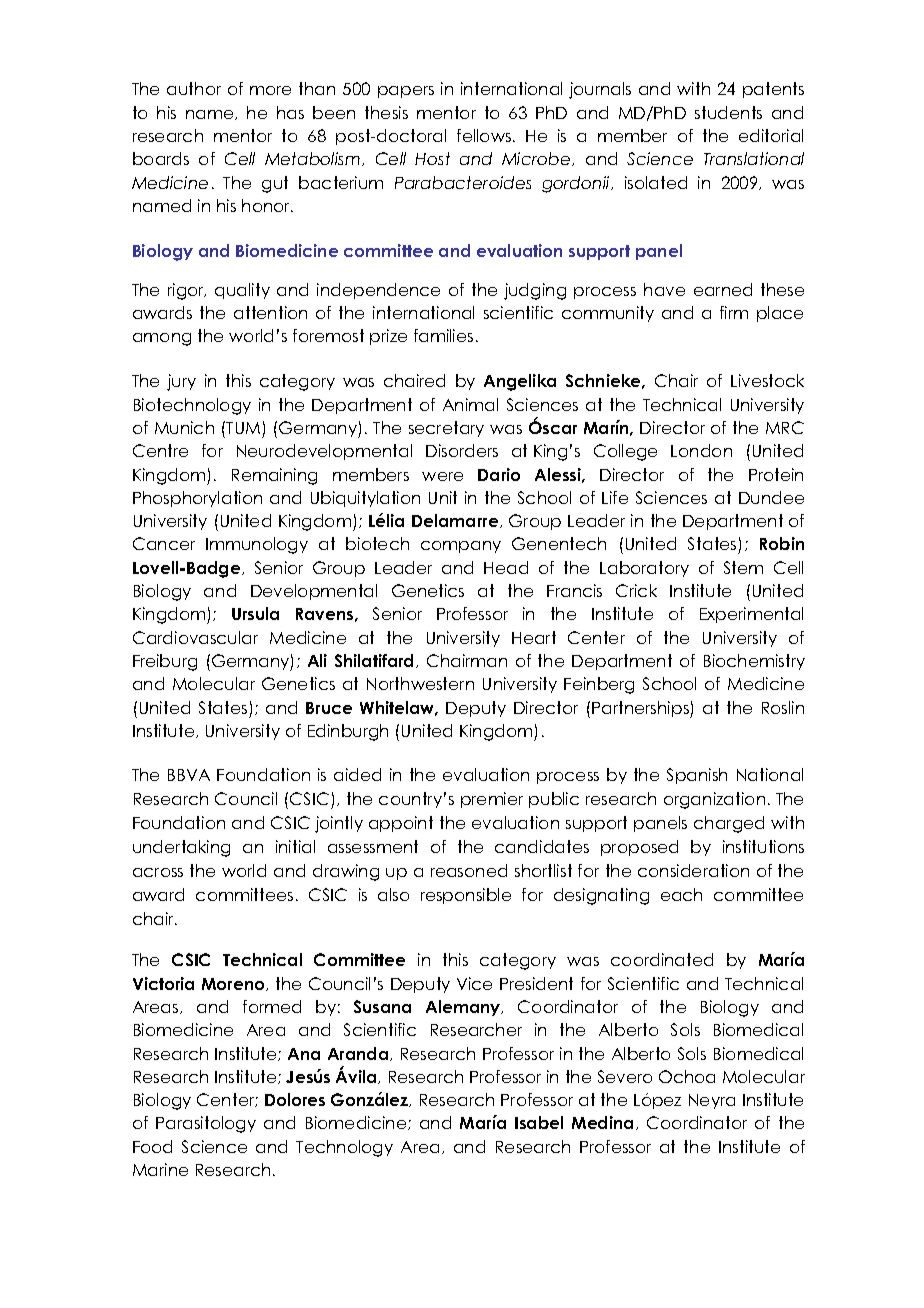 This document has width=924, height=1308. What do you see at coordinates (539, 1122) in the document?
I see `Isabel` at bounding box center [539, 1122].
